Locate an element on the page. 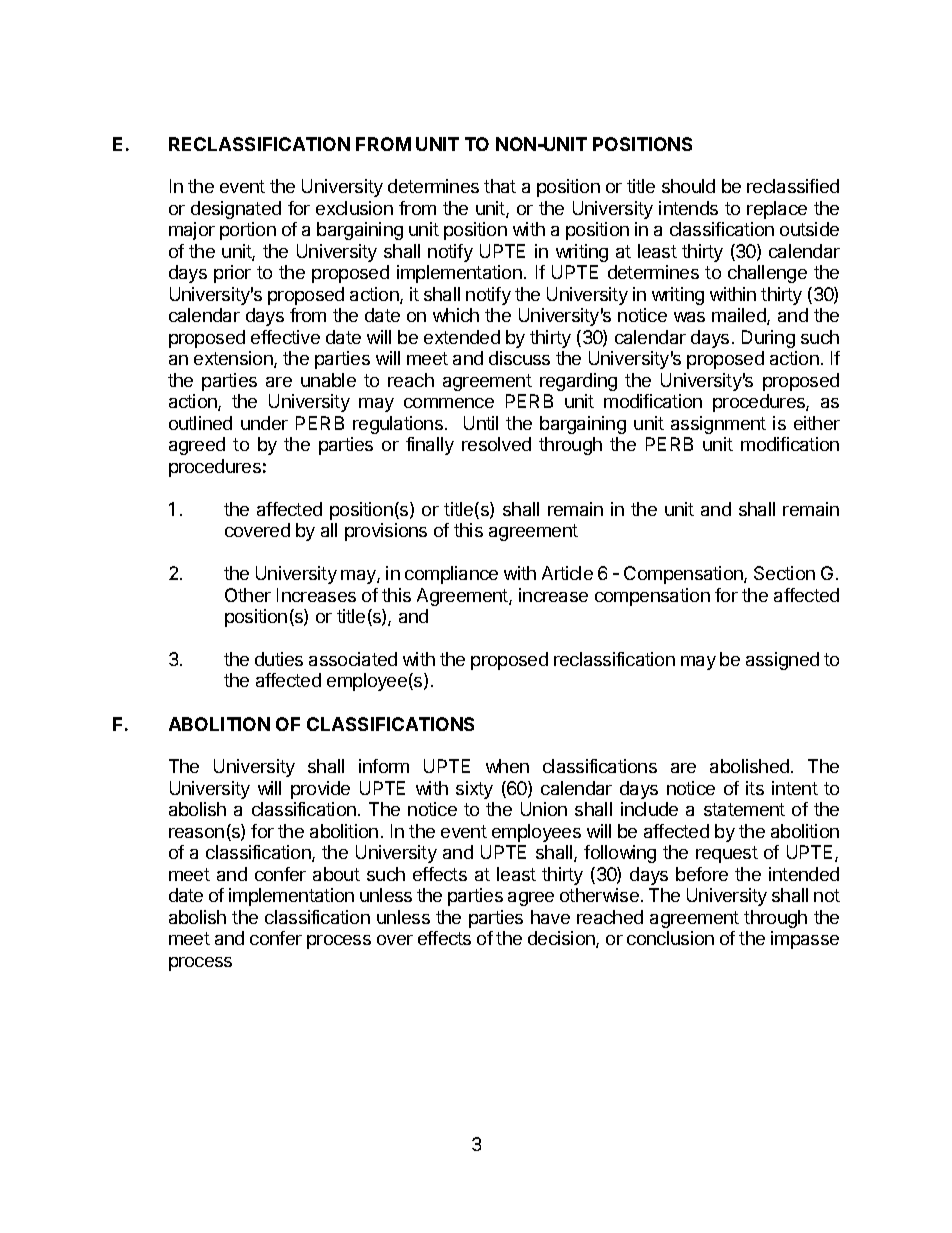 The width and height of the image is (952, 1233). assignment is located at coordinates (718, 425).
